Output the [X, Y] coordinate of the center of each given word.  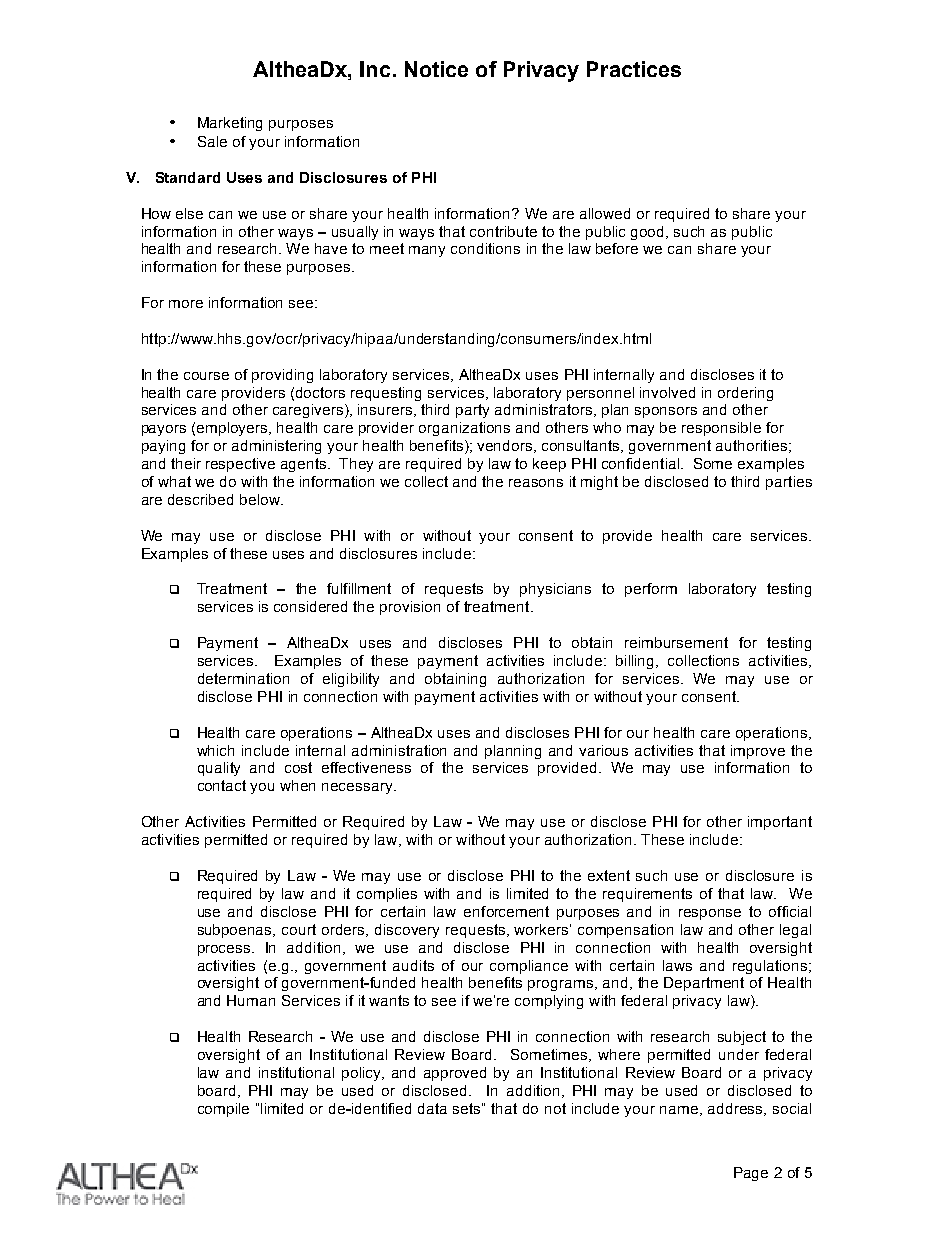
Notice [436, 69]
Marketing [230, 124]
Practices [634, 69]
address [737, 1109]
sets [468, 1108]
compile [223, 1110]
